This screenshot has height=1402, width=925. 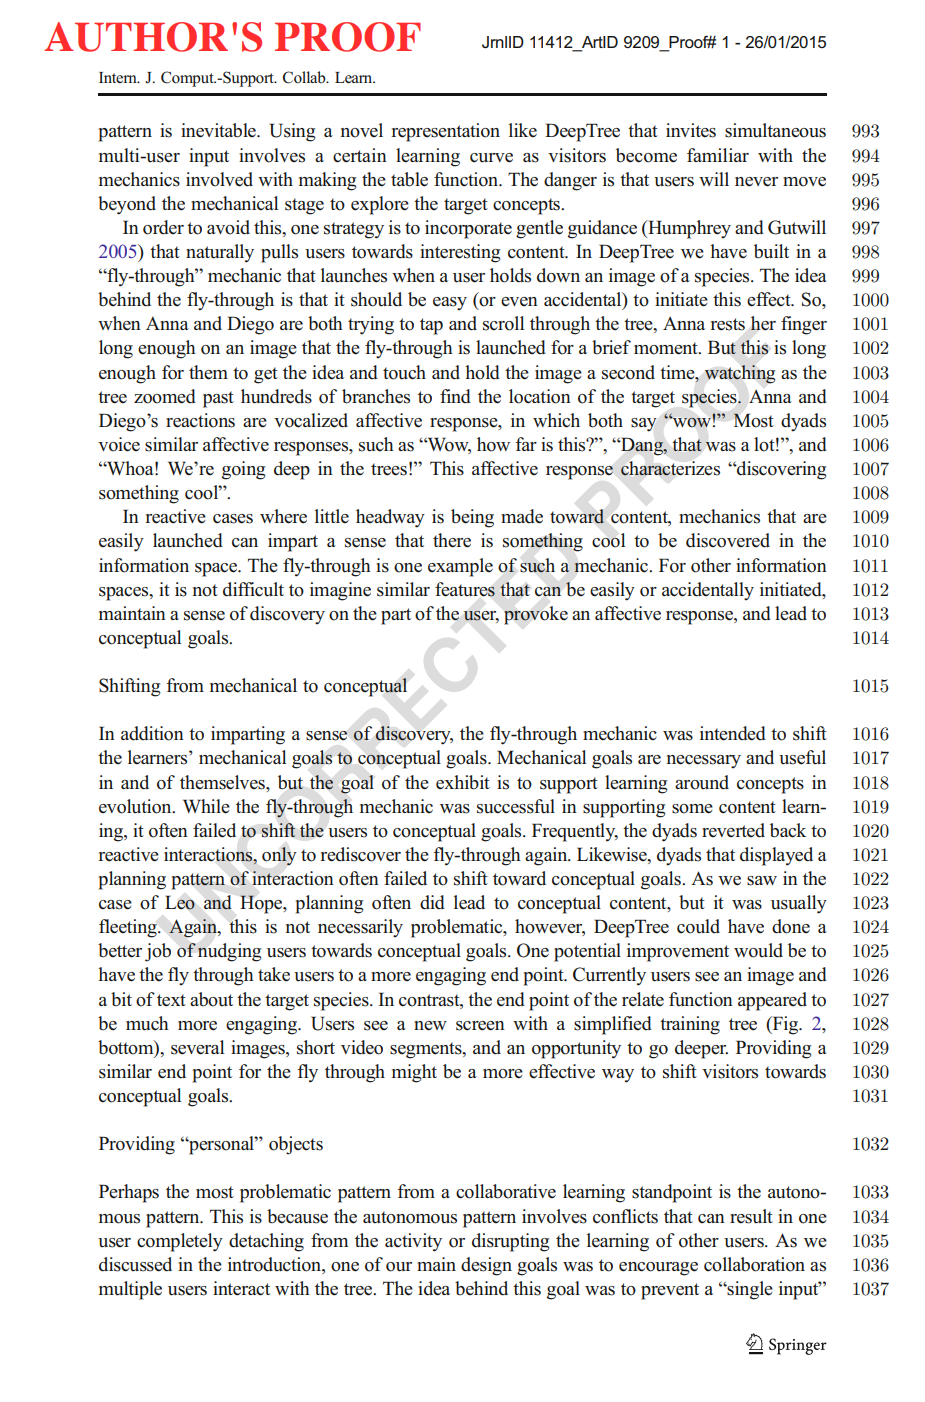 I want to click on addition, so click(x=152, y=733).
